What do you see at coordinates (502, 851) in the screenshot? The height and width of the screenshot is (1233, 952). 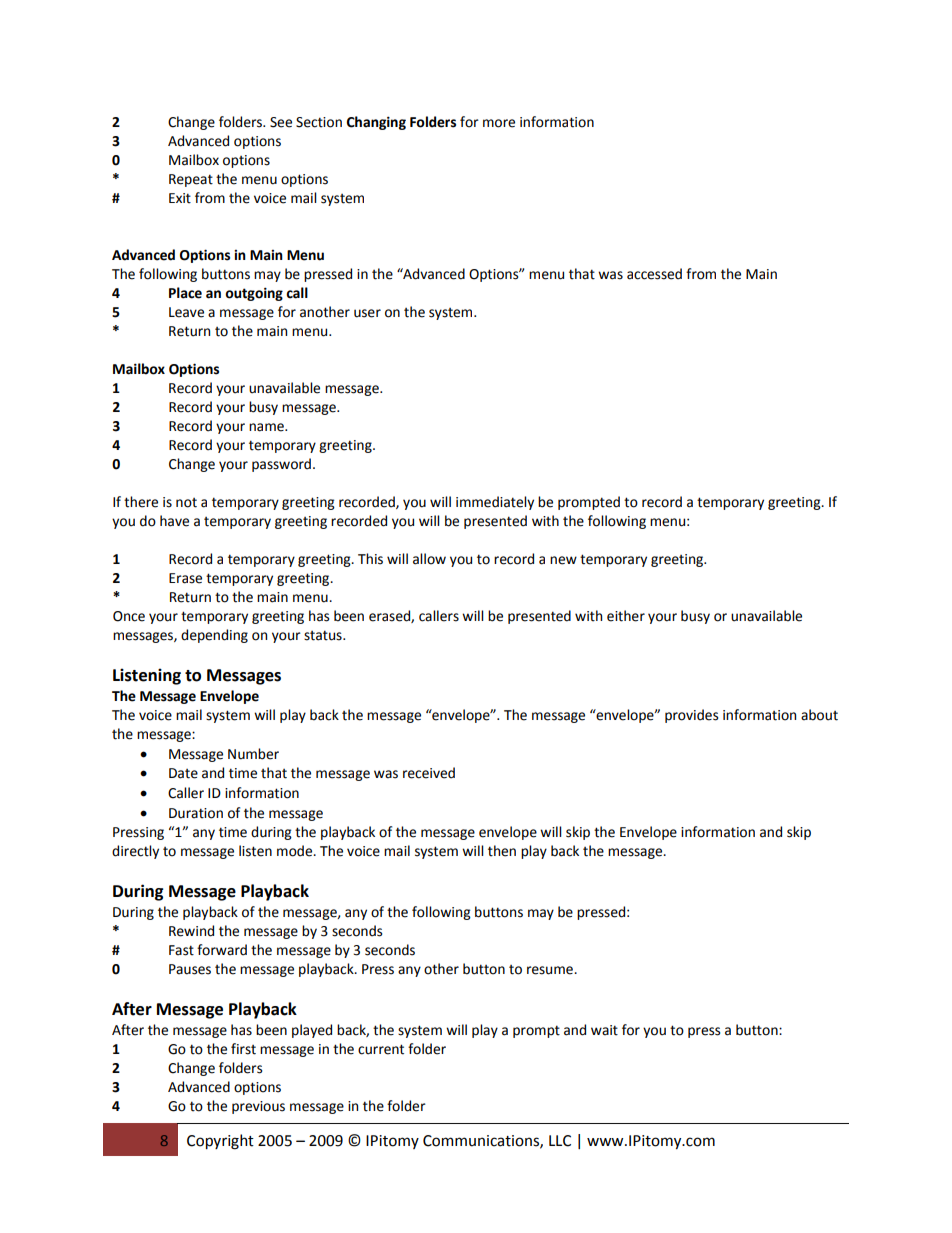 I see `then` at bounding box center [502, 851].
